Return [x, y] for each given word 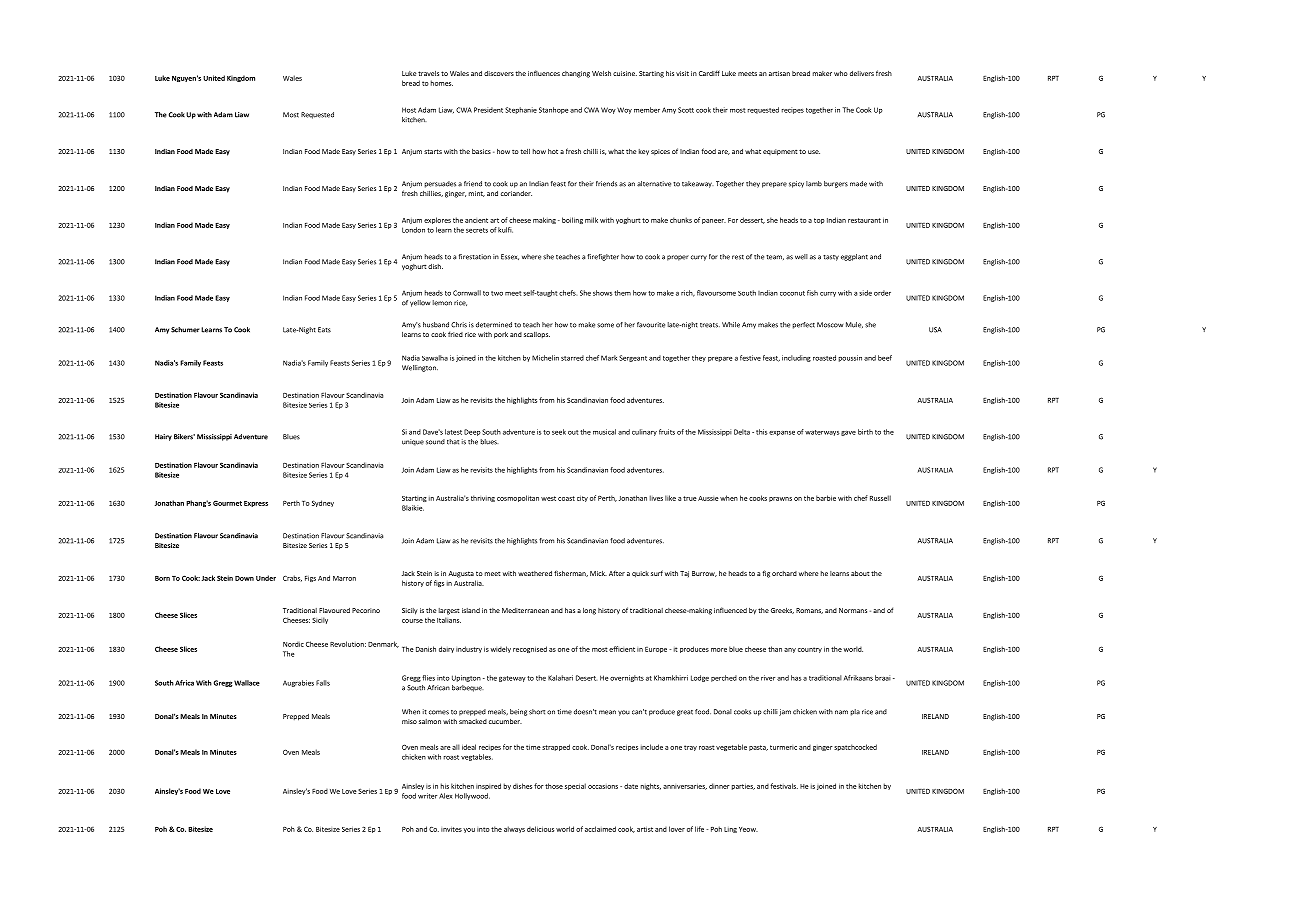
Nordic [293, 644]
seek [559, 432]
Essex [510, 257]
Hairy [163, 437]
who [841, 73]
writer [427, 796]
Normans [853, 610]
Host [409, 110]
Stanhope [553, 110]
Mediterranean [525, 610]
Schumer [185, 330]
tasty [831, 258]
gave [848, 433]
